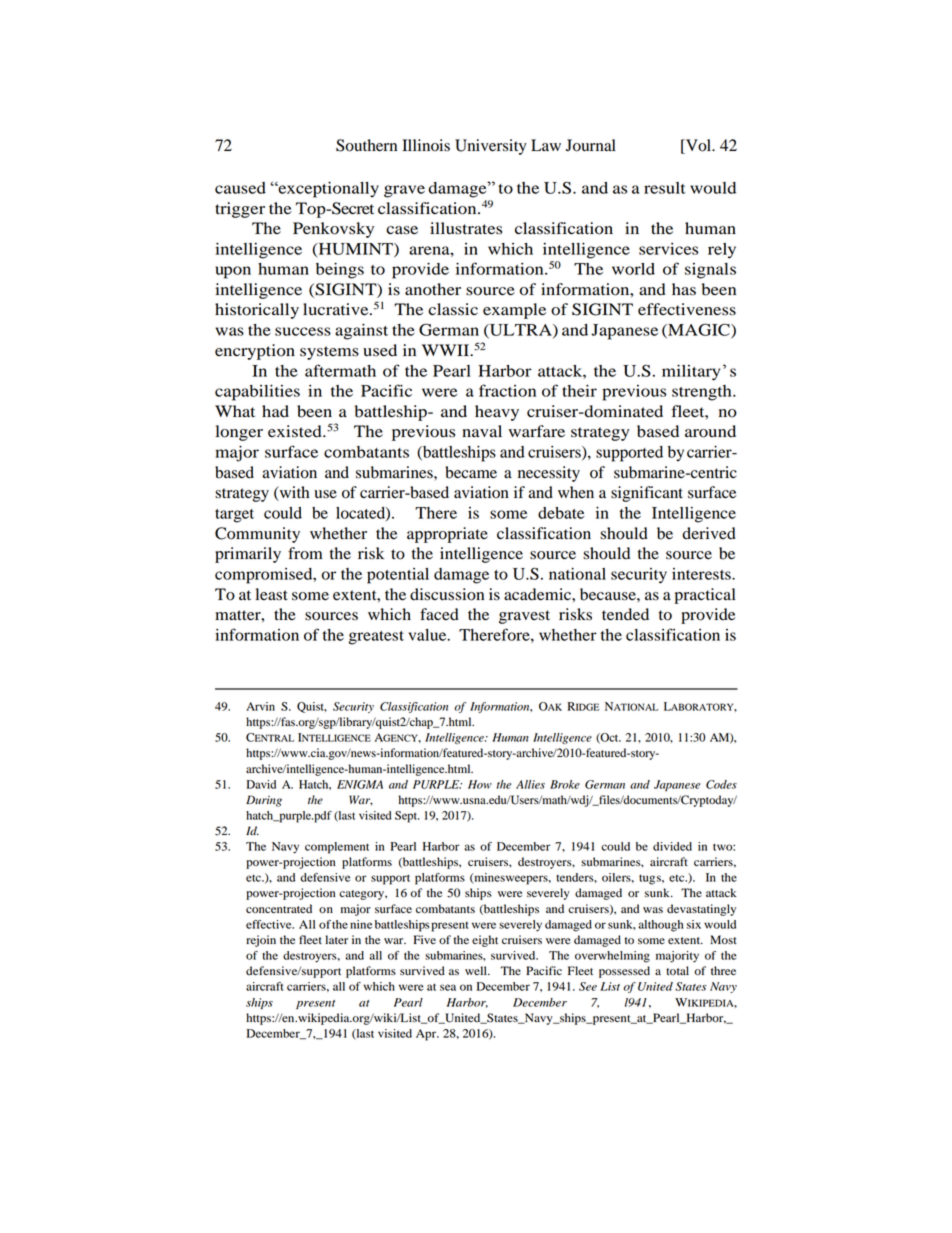  What do you see at coordinates (261, 941) in the image?
I see `rejoin` at bounding box center [261, 941].
